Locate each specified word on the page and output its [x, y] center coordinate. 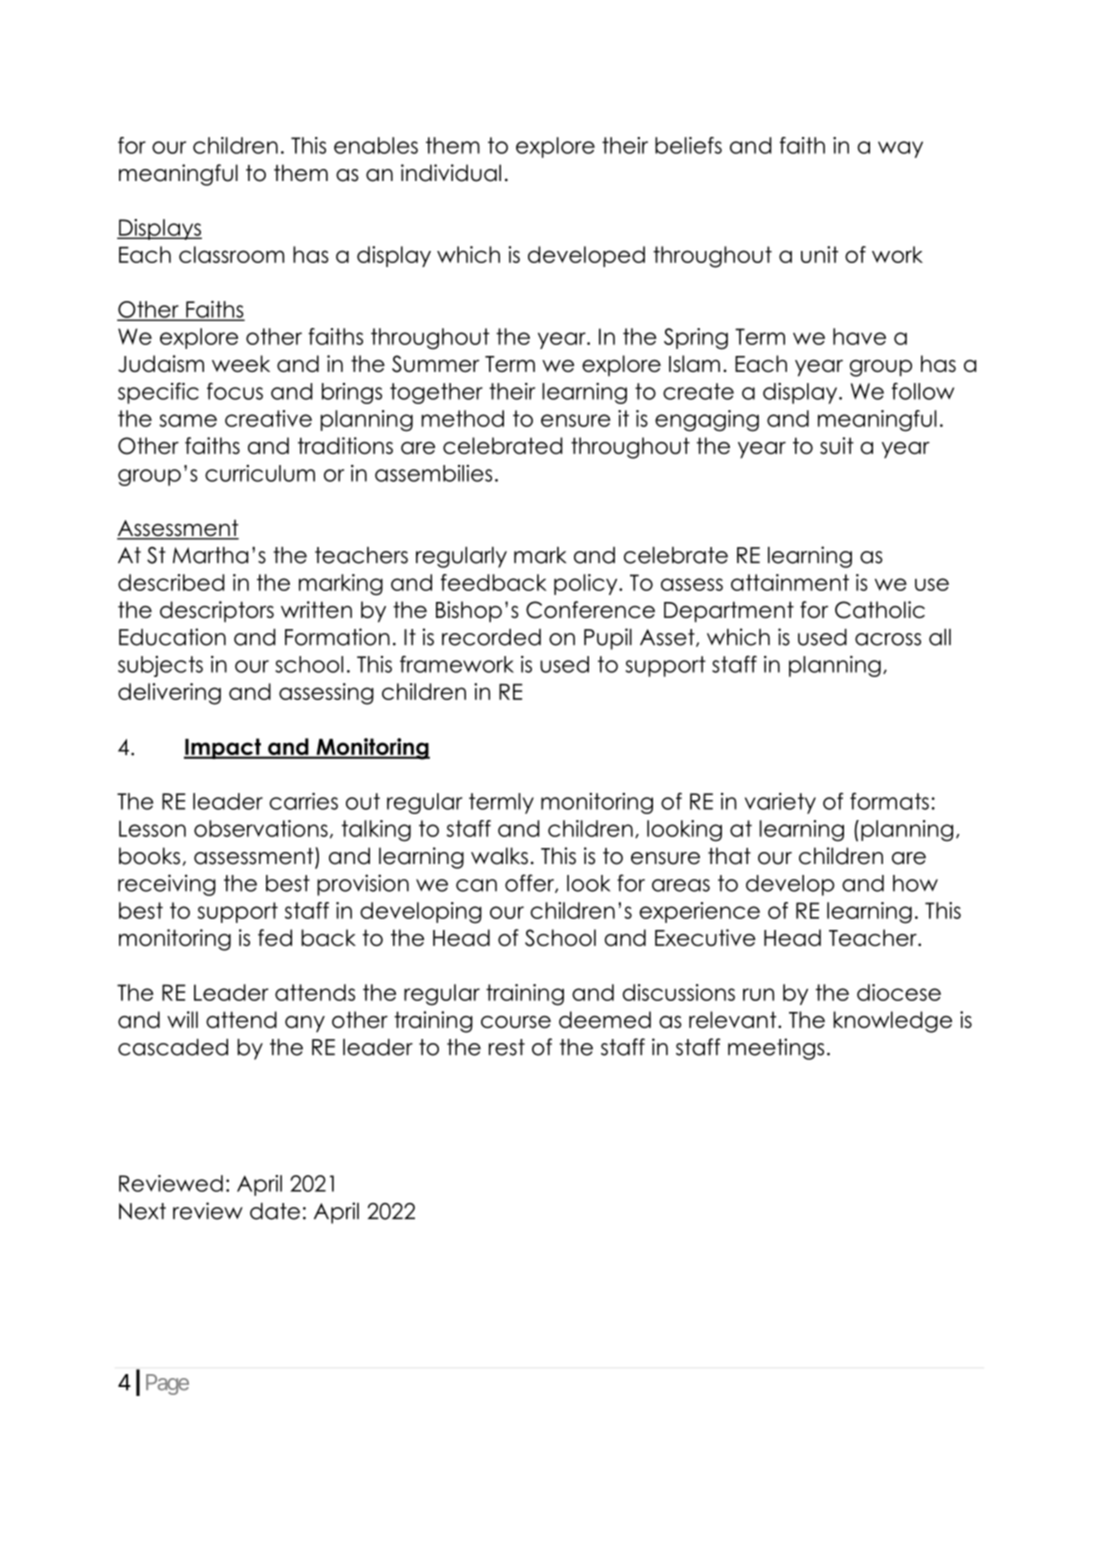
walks [499, 856]
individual [451, 173]
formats [889, 801]
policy [587, 584]
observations [261, 828]
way [900, 149]
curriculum [260, 473]
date [275, 1211]
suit [837, 445]
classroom [231, 254]
